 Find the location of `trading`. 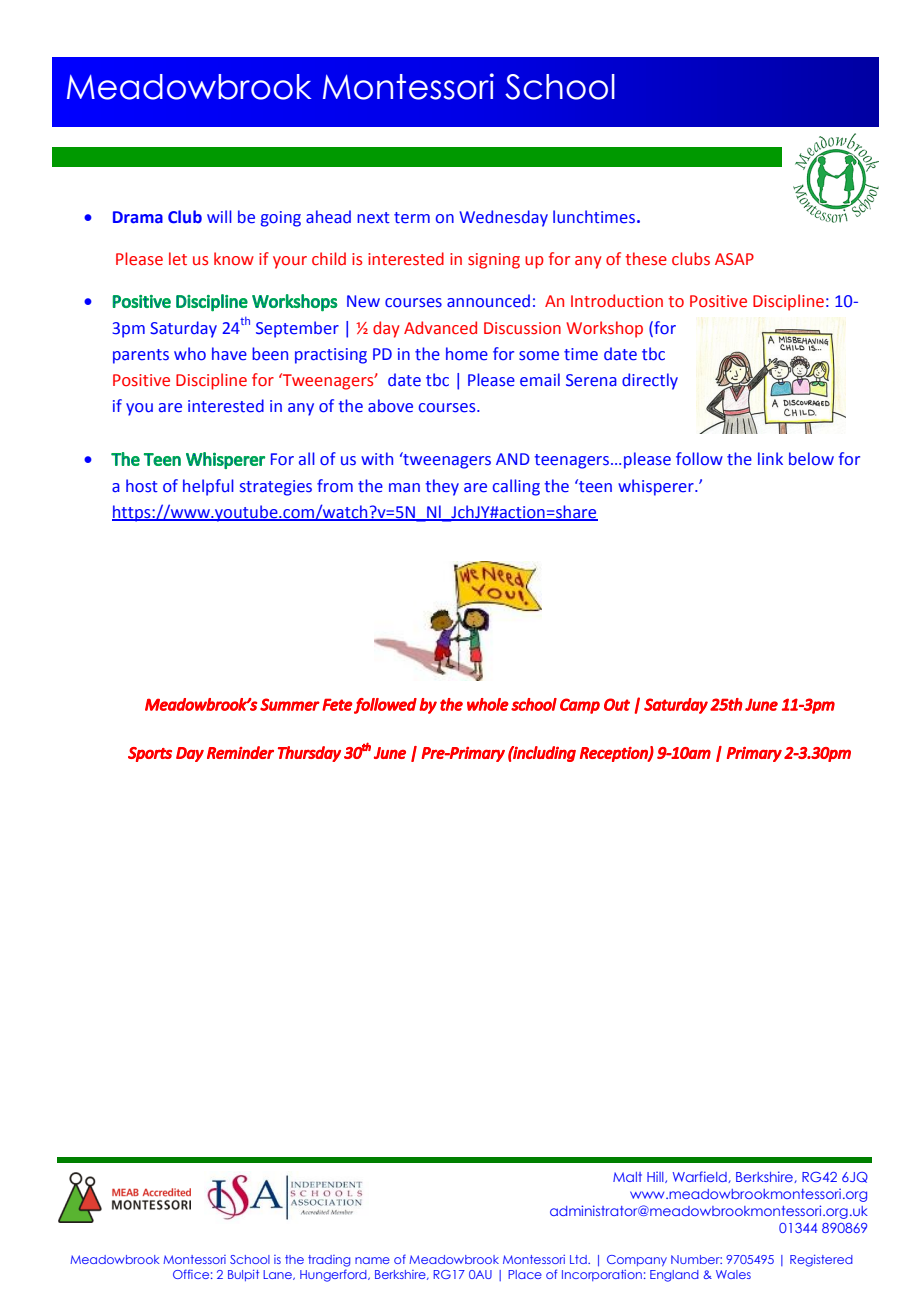

trading is located at coordinates (329, 1261).
